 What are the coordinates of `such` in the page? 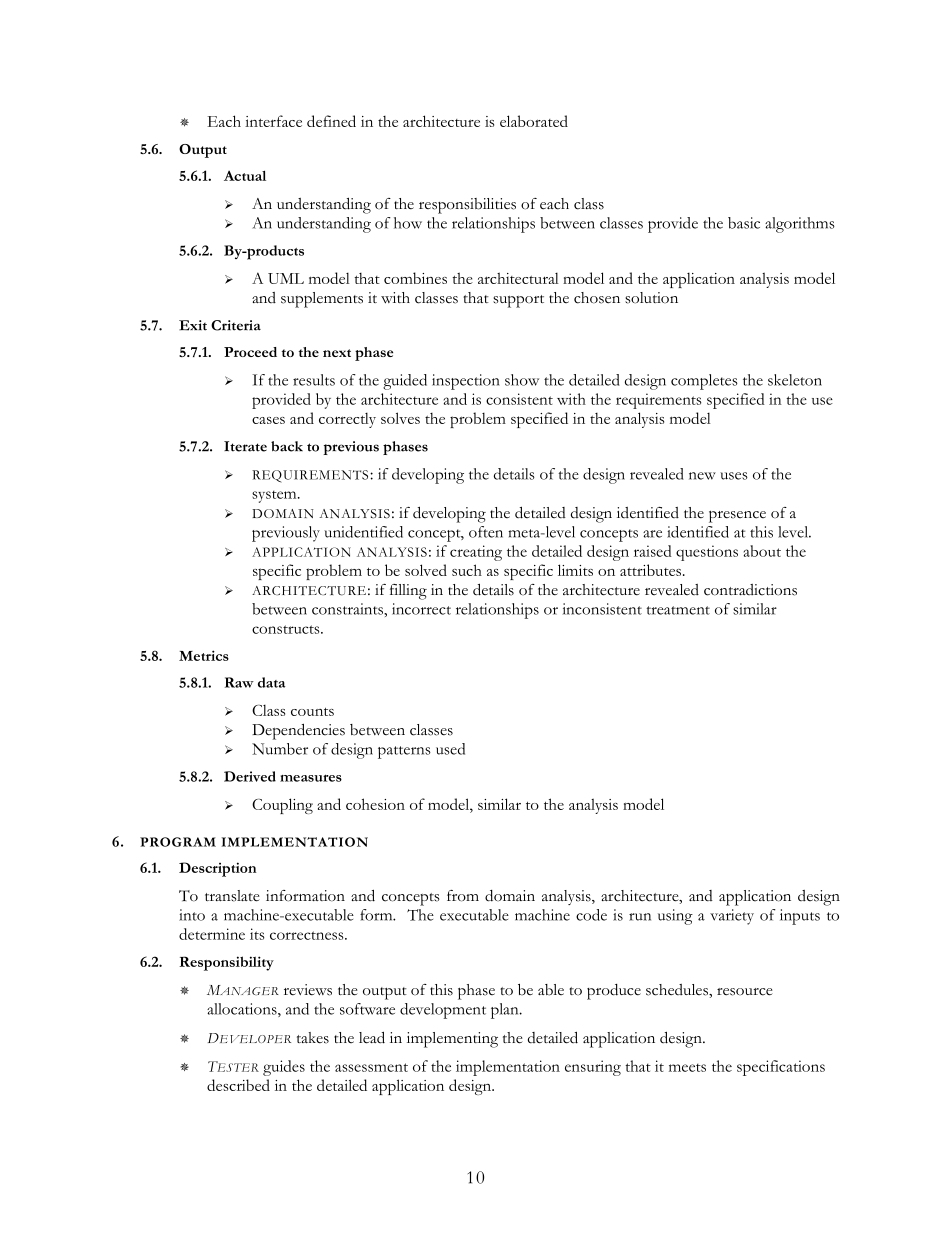 It's located at (467, 570).
